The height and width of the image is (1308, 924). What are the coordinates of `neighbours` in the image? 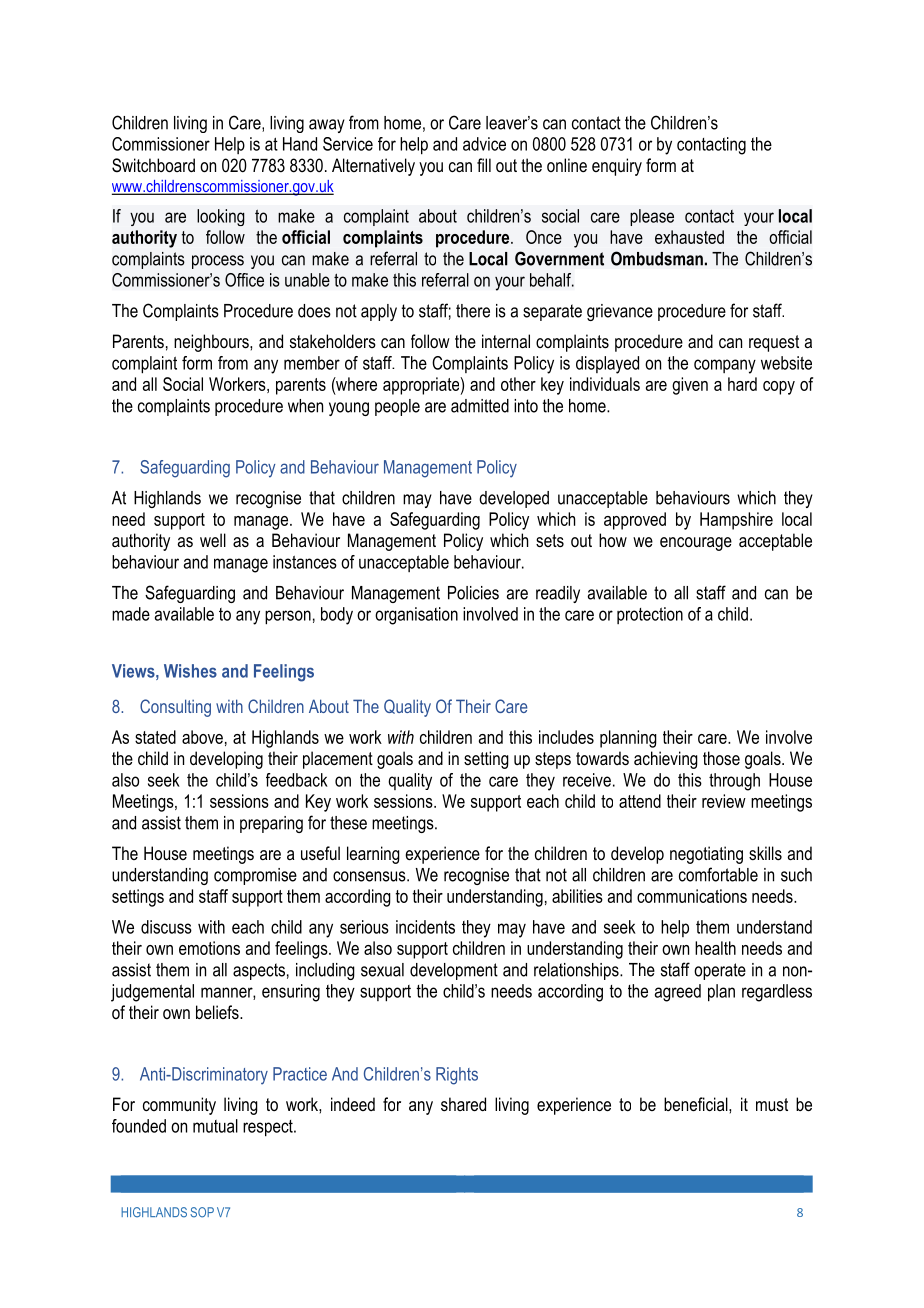 It's located at (212, 343).
